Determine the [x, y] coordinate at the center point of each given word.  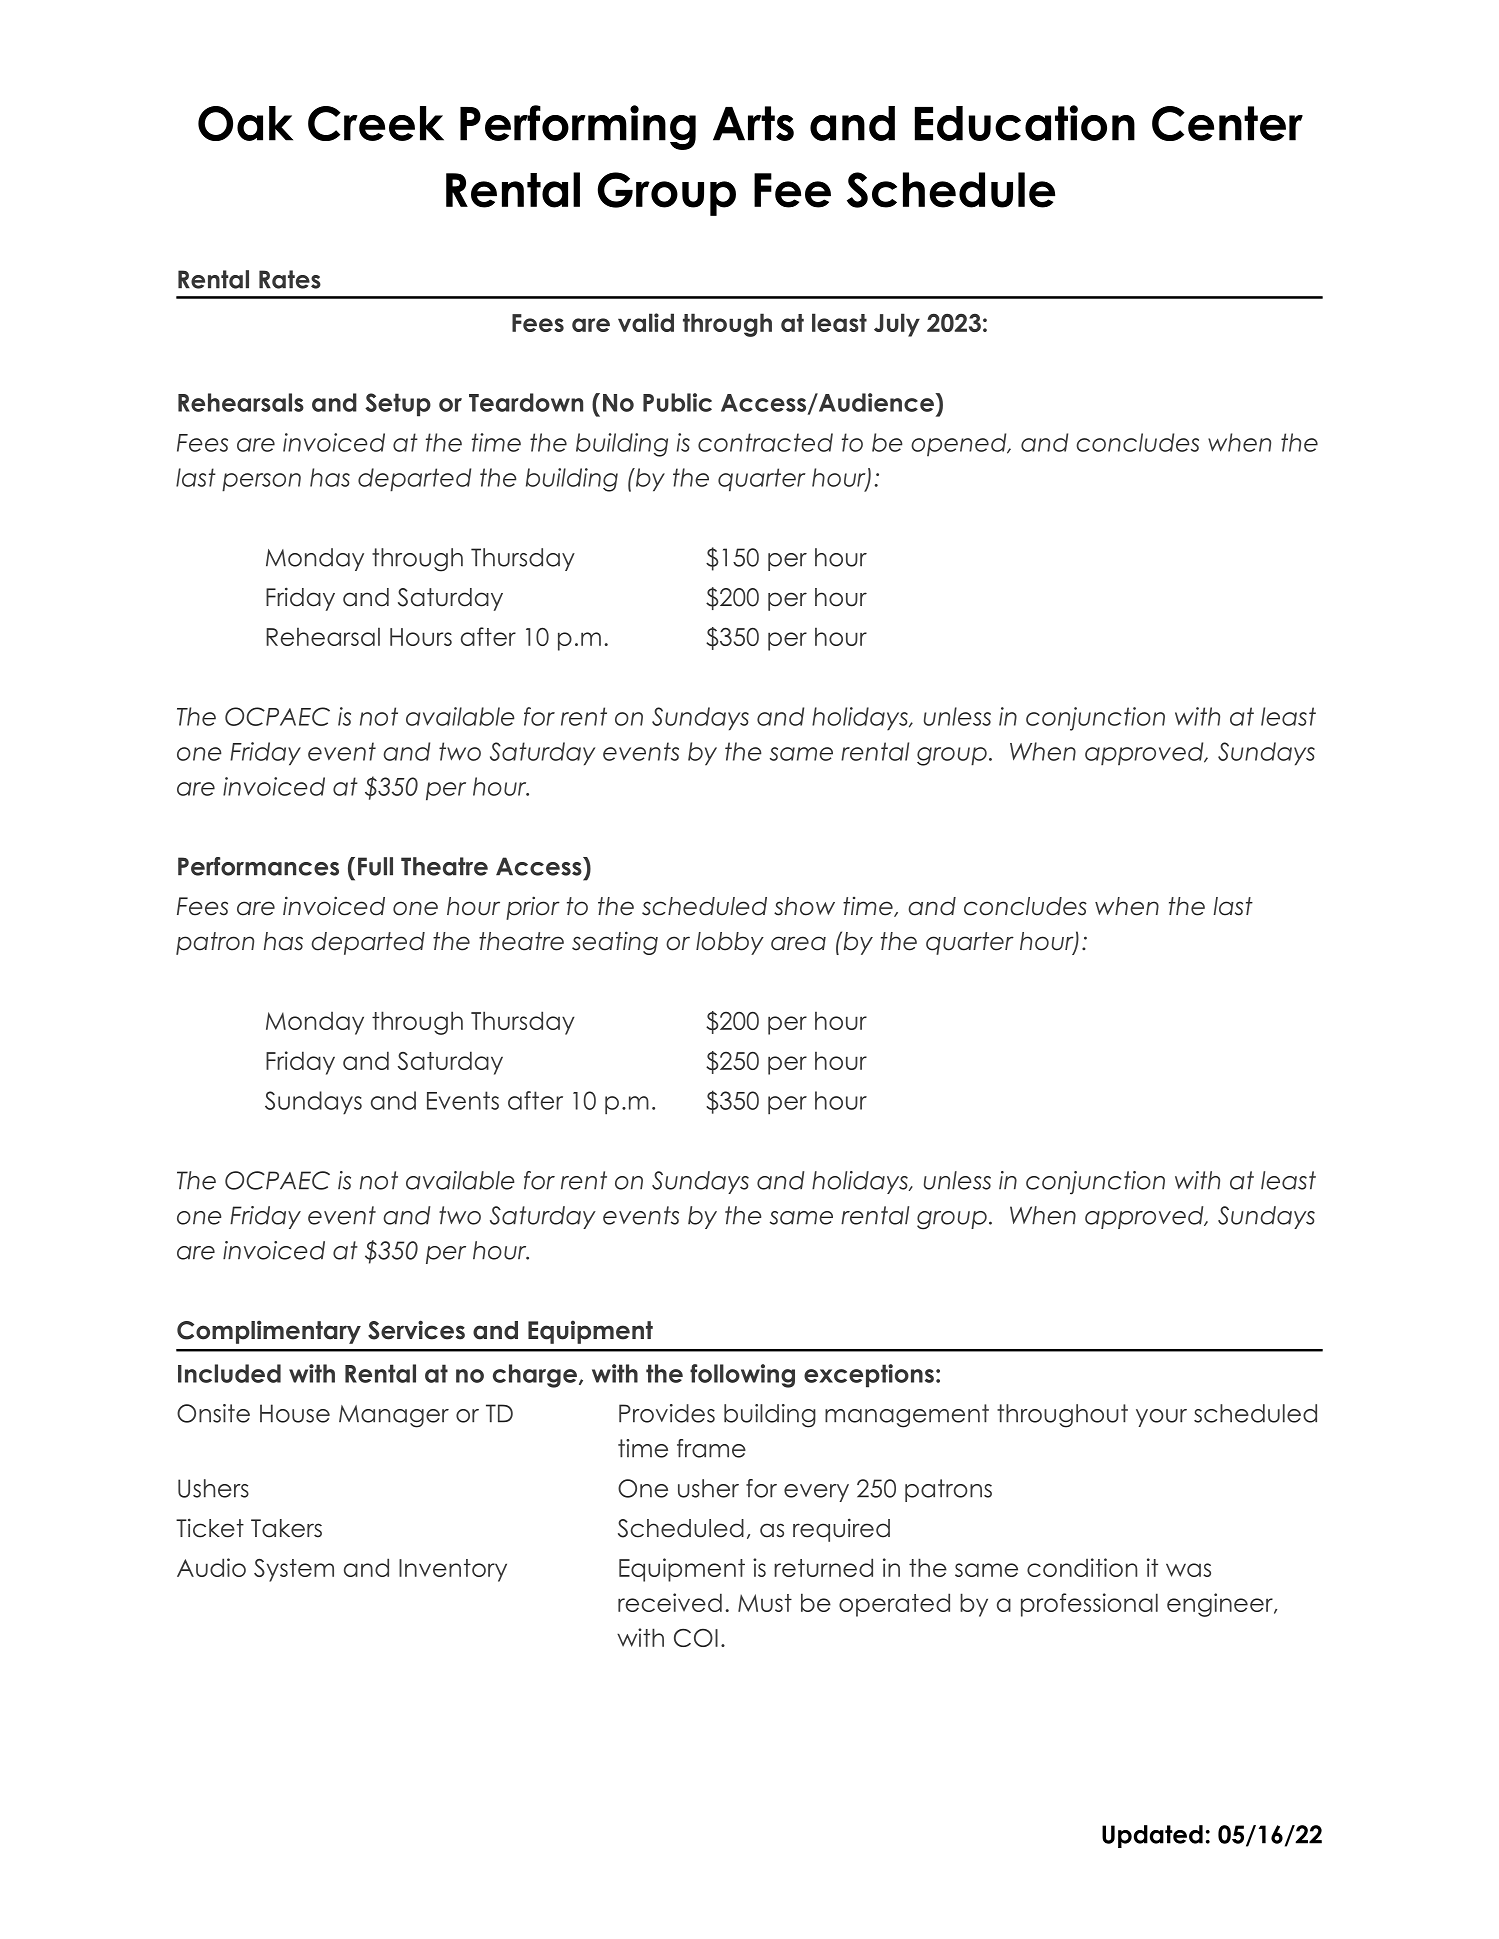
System [294, 1570]
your [1161, 1418]
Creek [376, 123]
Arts [753, 123]
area [798, 943]
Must [765, 1603]
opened [960, 444]
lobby [730, 943]
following [742, 1376]
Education [1025, 123]
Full [375, 866]
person [261, 482]
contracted [765, 442]
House [295, 1413]
